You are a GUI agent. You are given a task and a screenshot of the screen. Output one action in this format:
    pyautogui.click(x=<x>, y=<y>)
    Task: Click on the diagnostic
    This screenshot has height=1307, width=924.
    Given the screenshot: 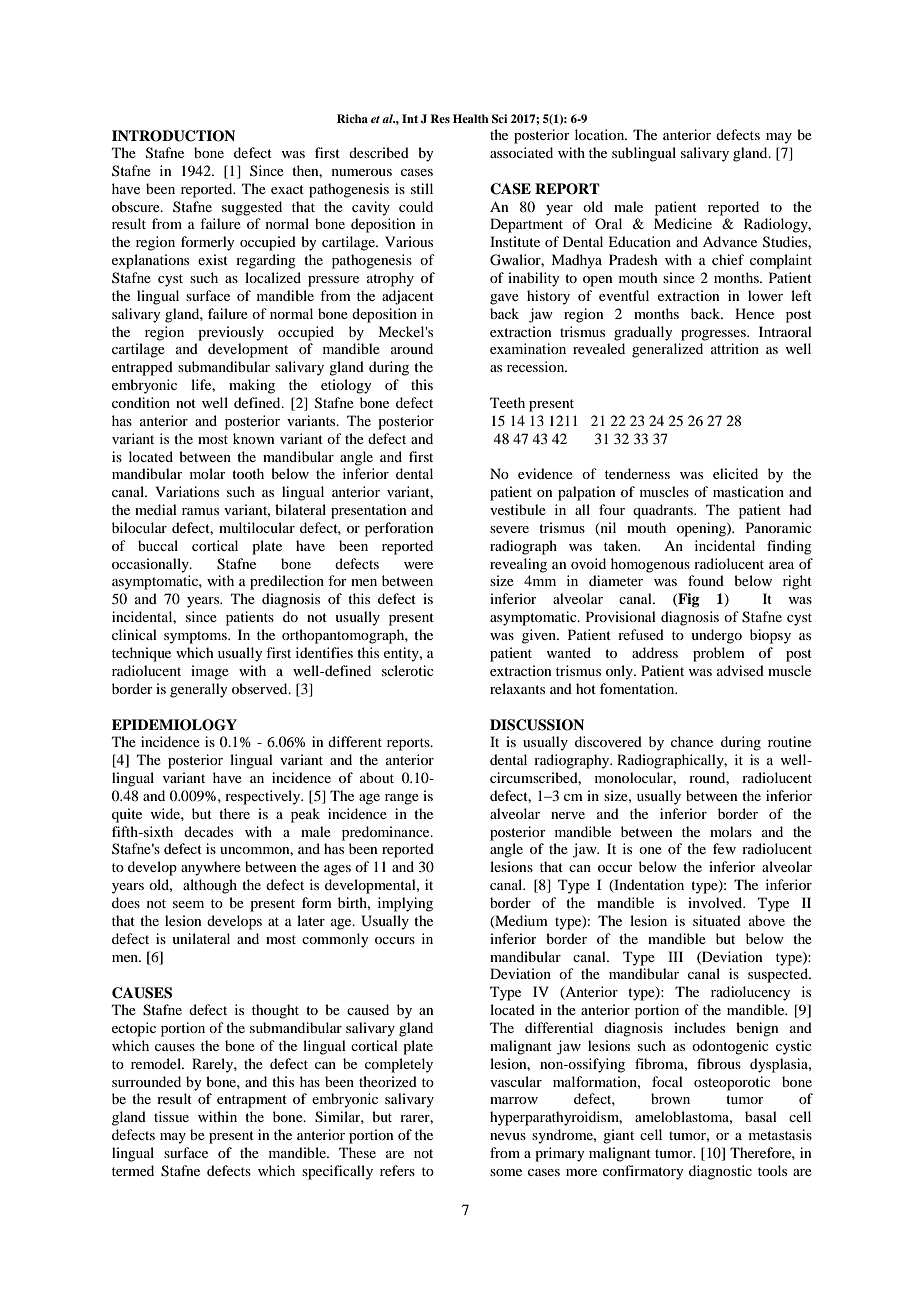 What is the action you would take?
    pyautogui.click(x=720, y=1172)
